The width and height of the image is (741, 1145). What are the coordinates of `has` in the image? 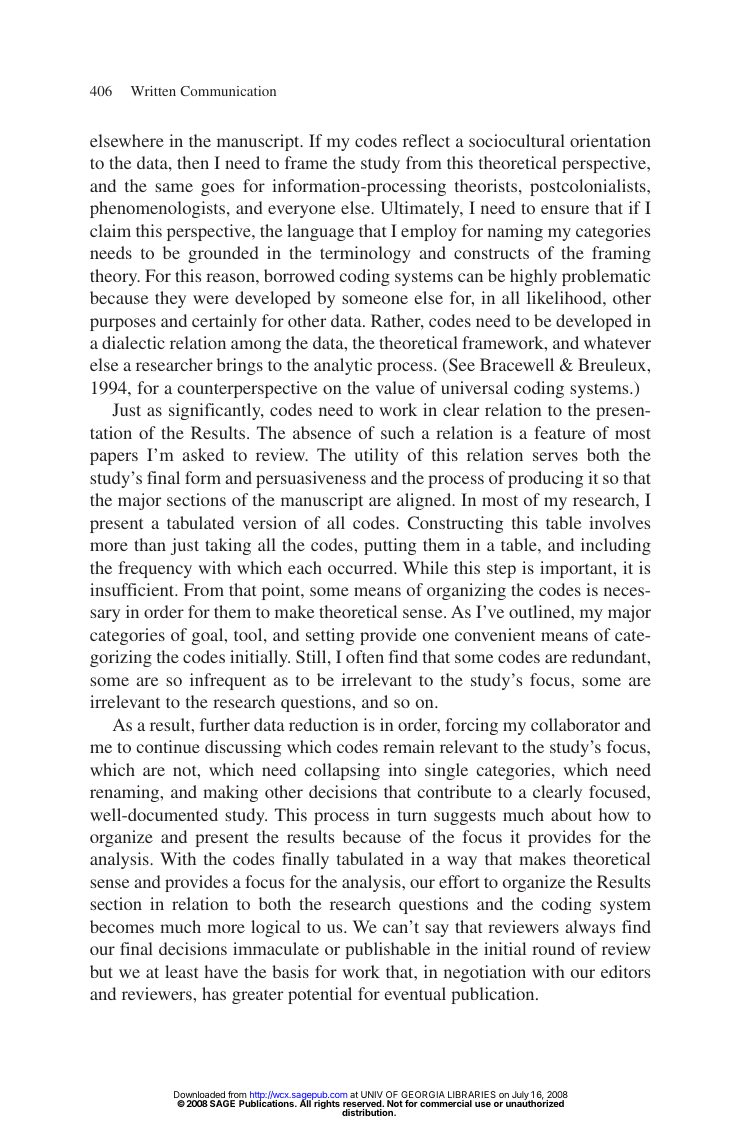 It's located at (214, 993).
